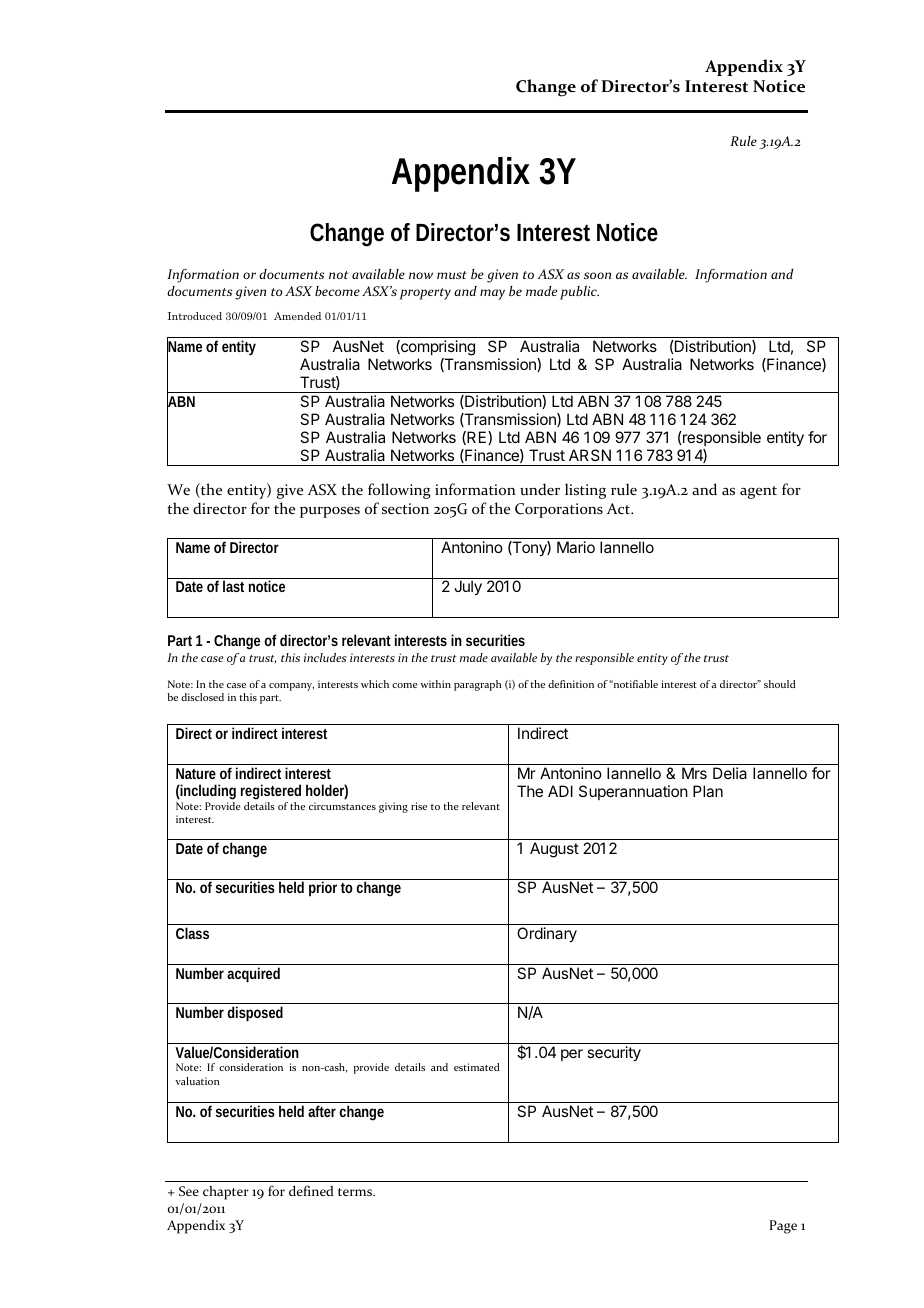  Describe the element at coordinates (226, 1193) in the screenshot. I see `chapter` at that location.
